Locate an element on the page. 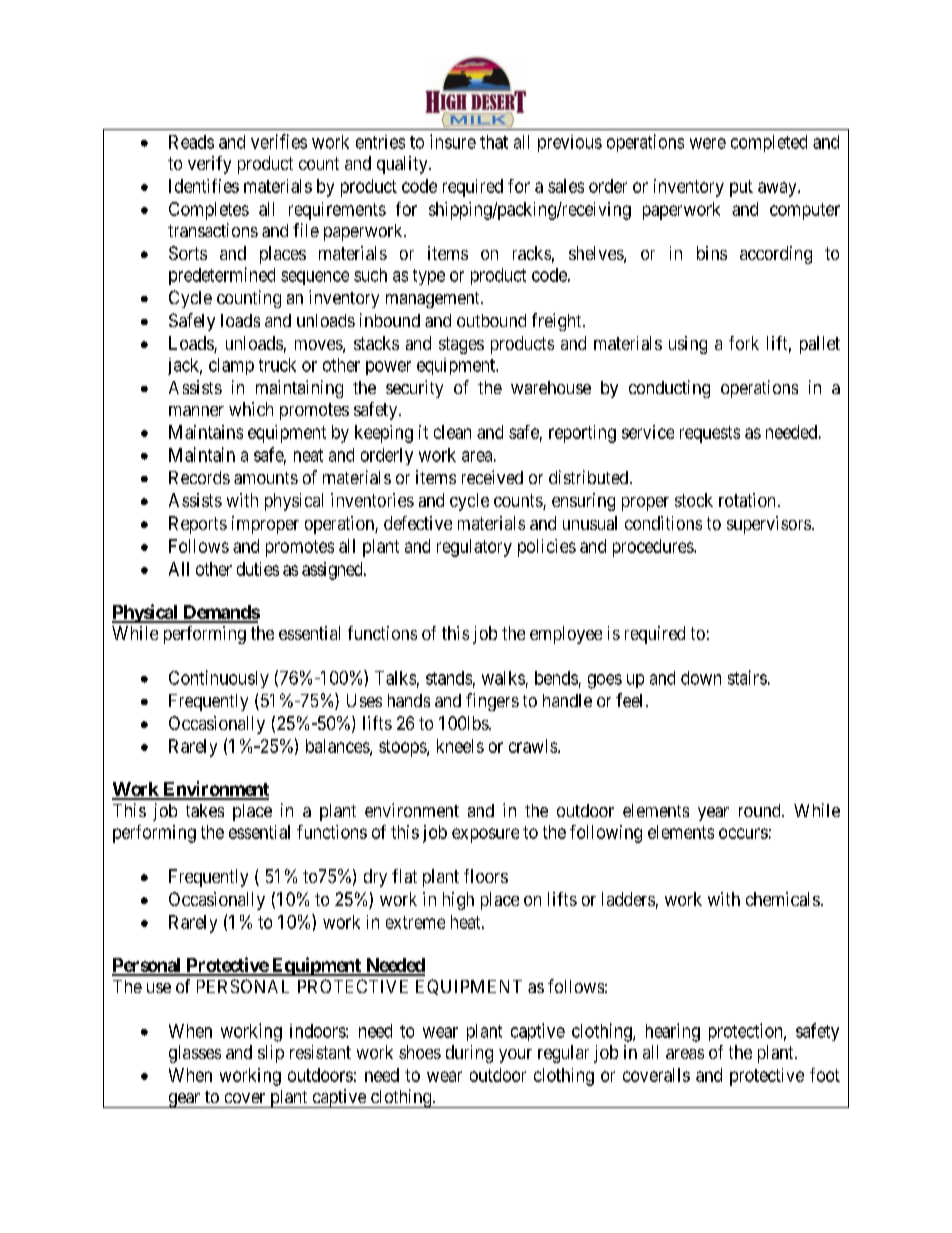  verifies is located at coordinates (279, 141).
